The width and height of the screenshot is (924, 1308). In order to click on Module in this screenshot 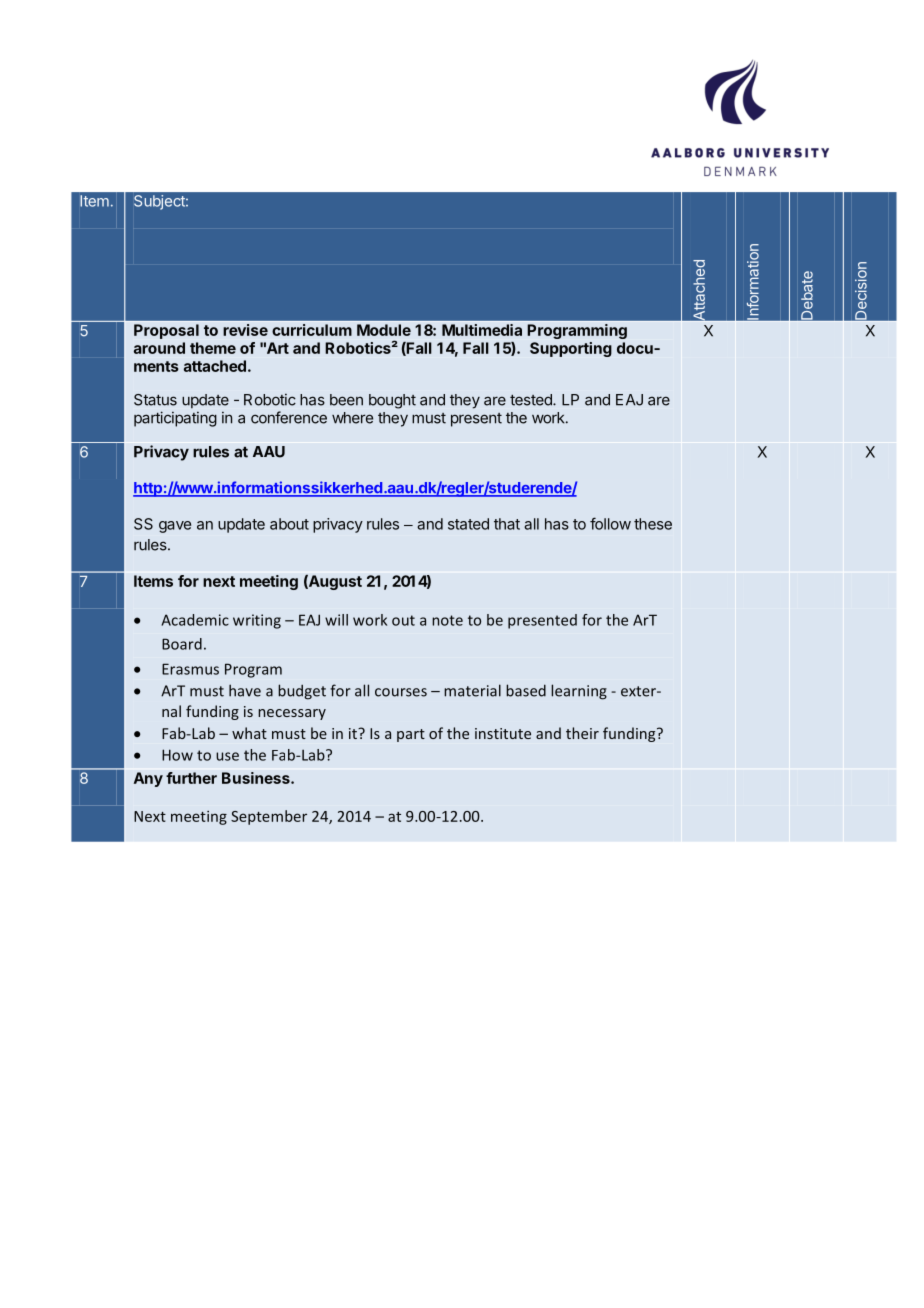, I will do `click(384, 330)`.
